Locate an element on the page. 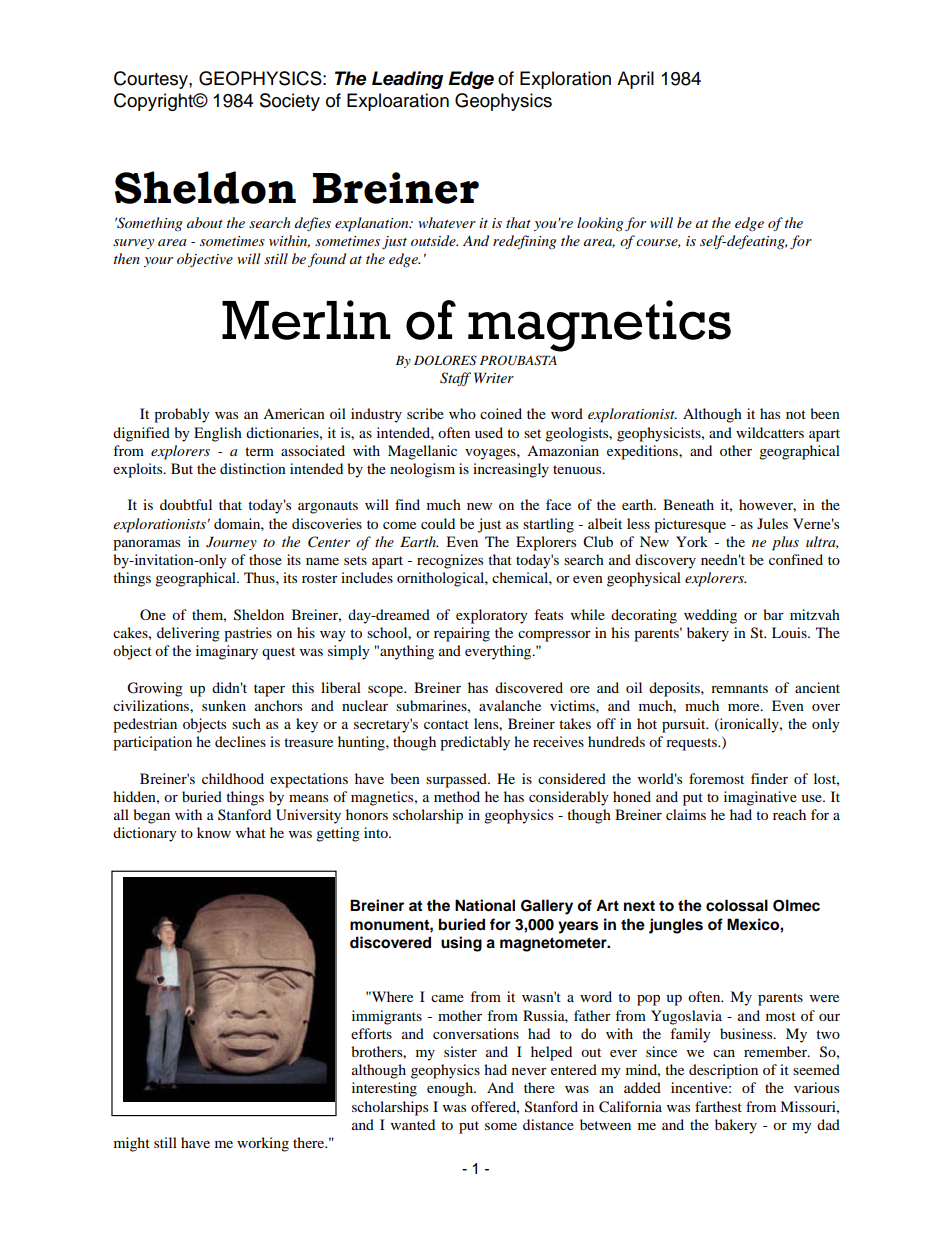 This image has width=952, height=1233. enough is located at coordinates (451, 1089).
